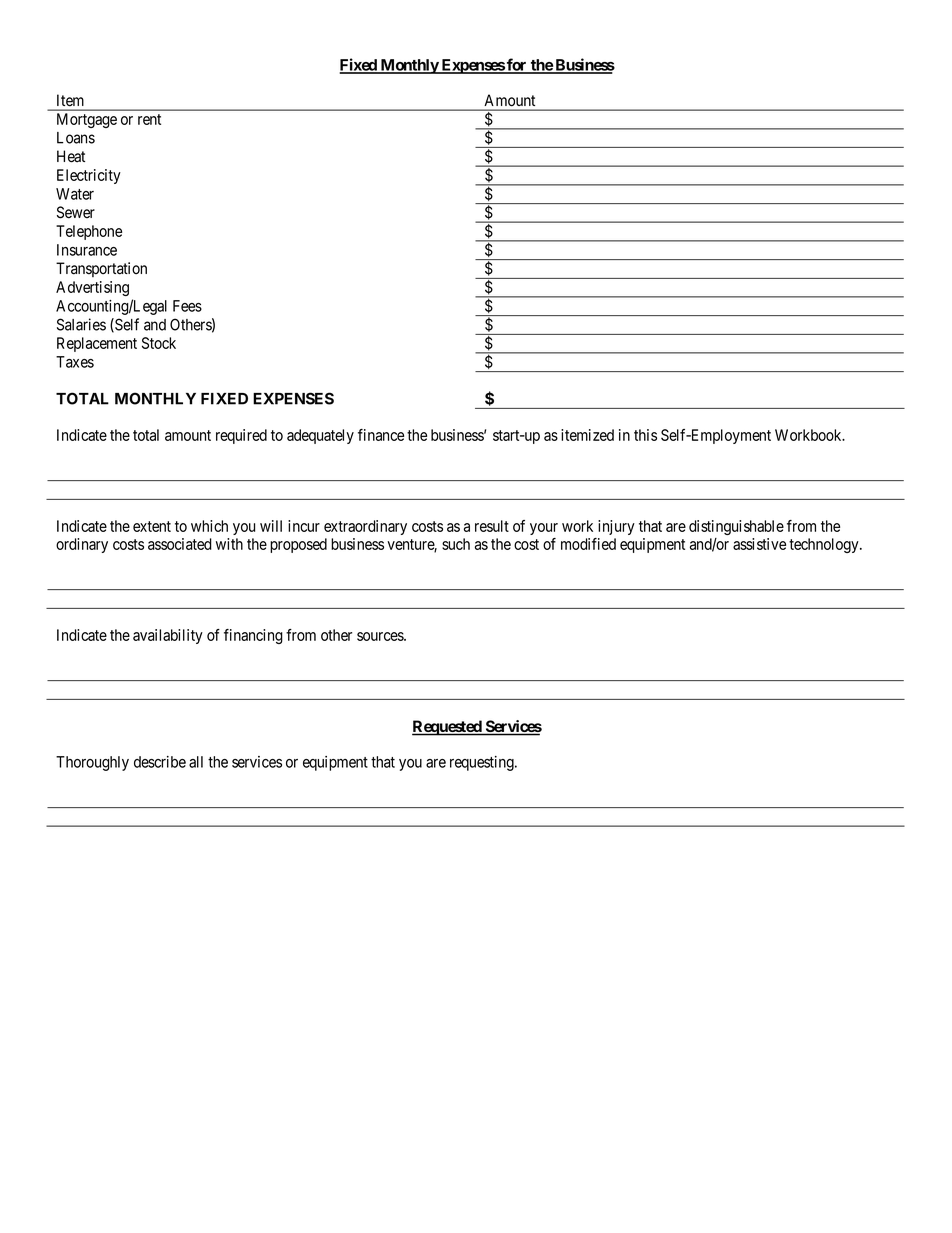  Describe the element at coordinates (759, 544) in the image. I see `assistive` at that location.
